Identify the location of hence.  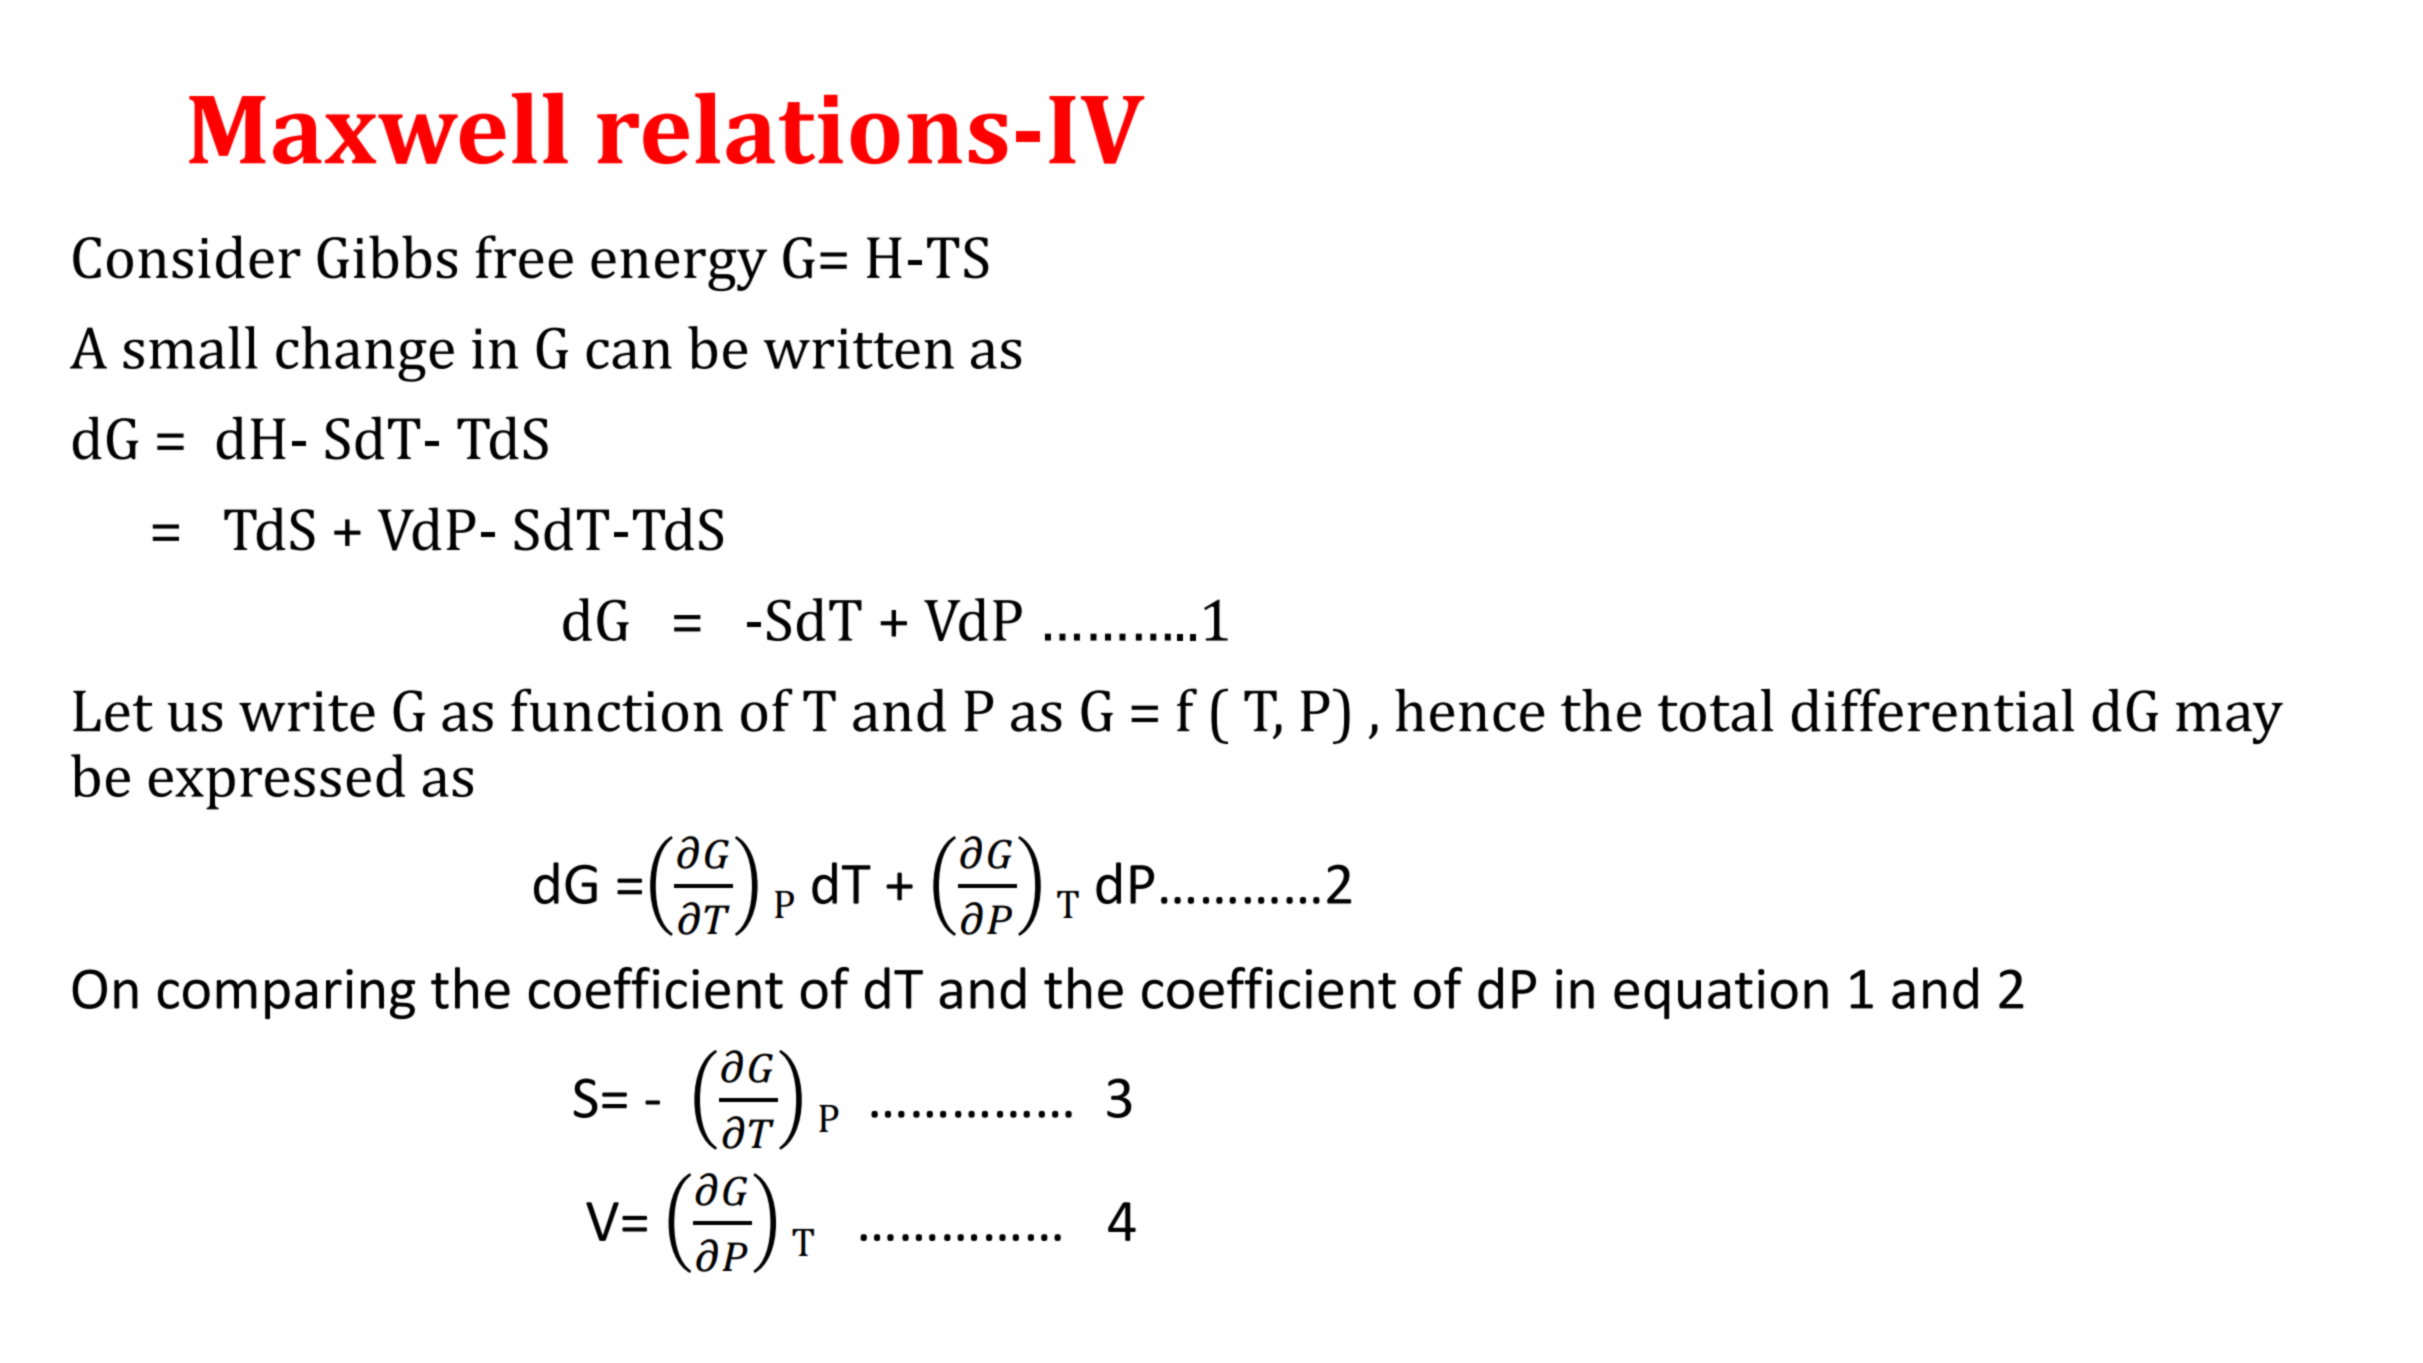
(1470, 710).
